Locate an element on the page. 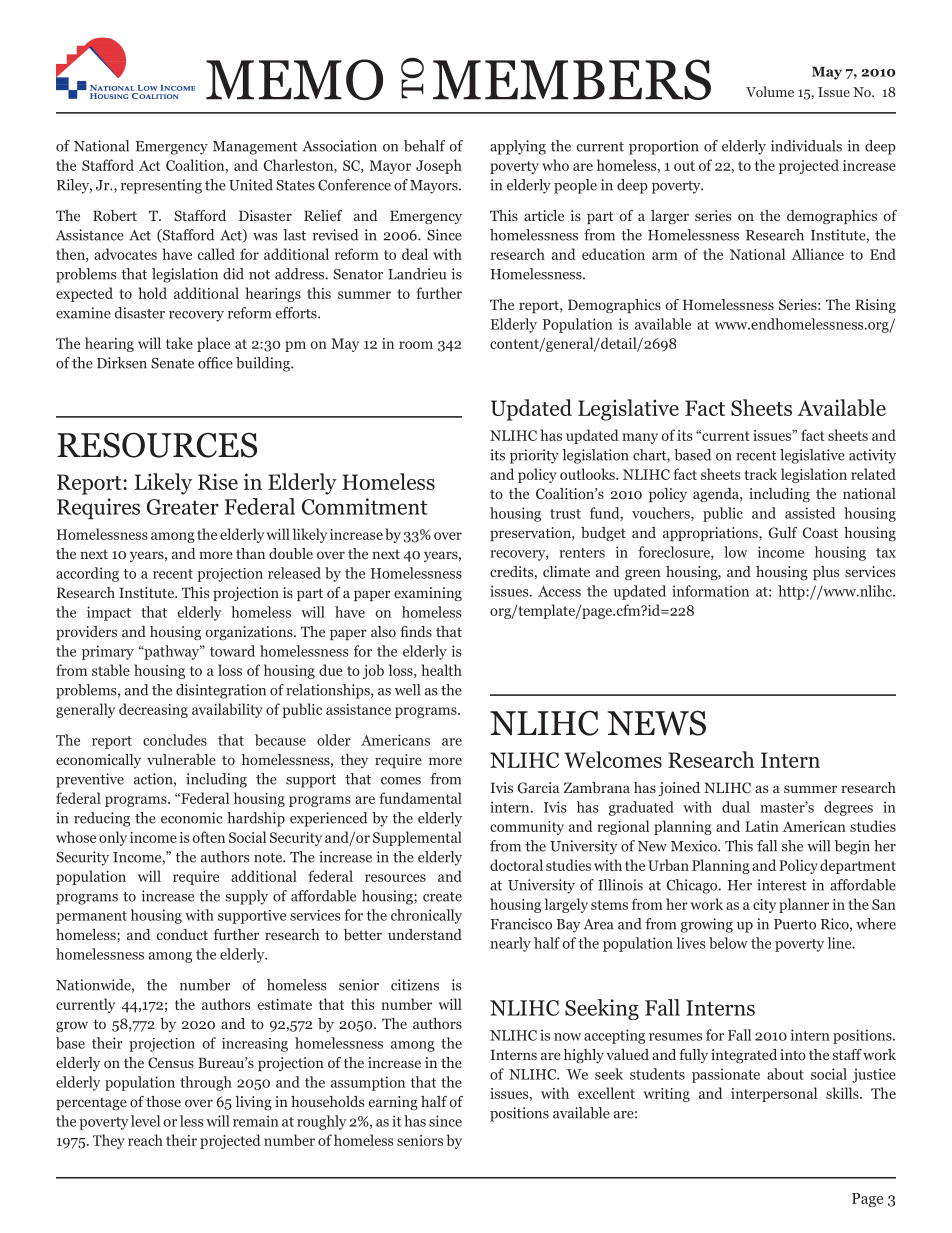 The image size is (952, 1233). Volume is located at coordinates (770, 91).
